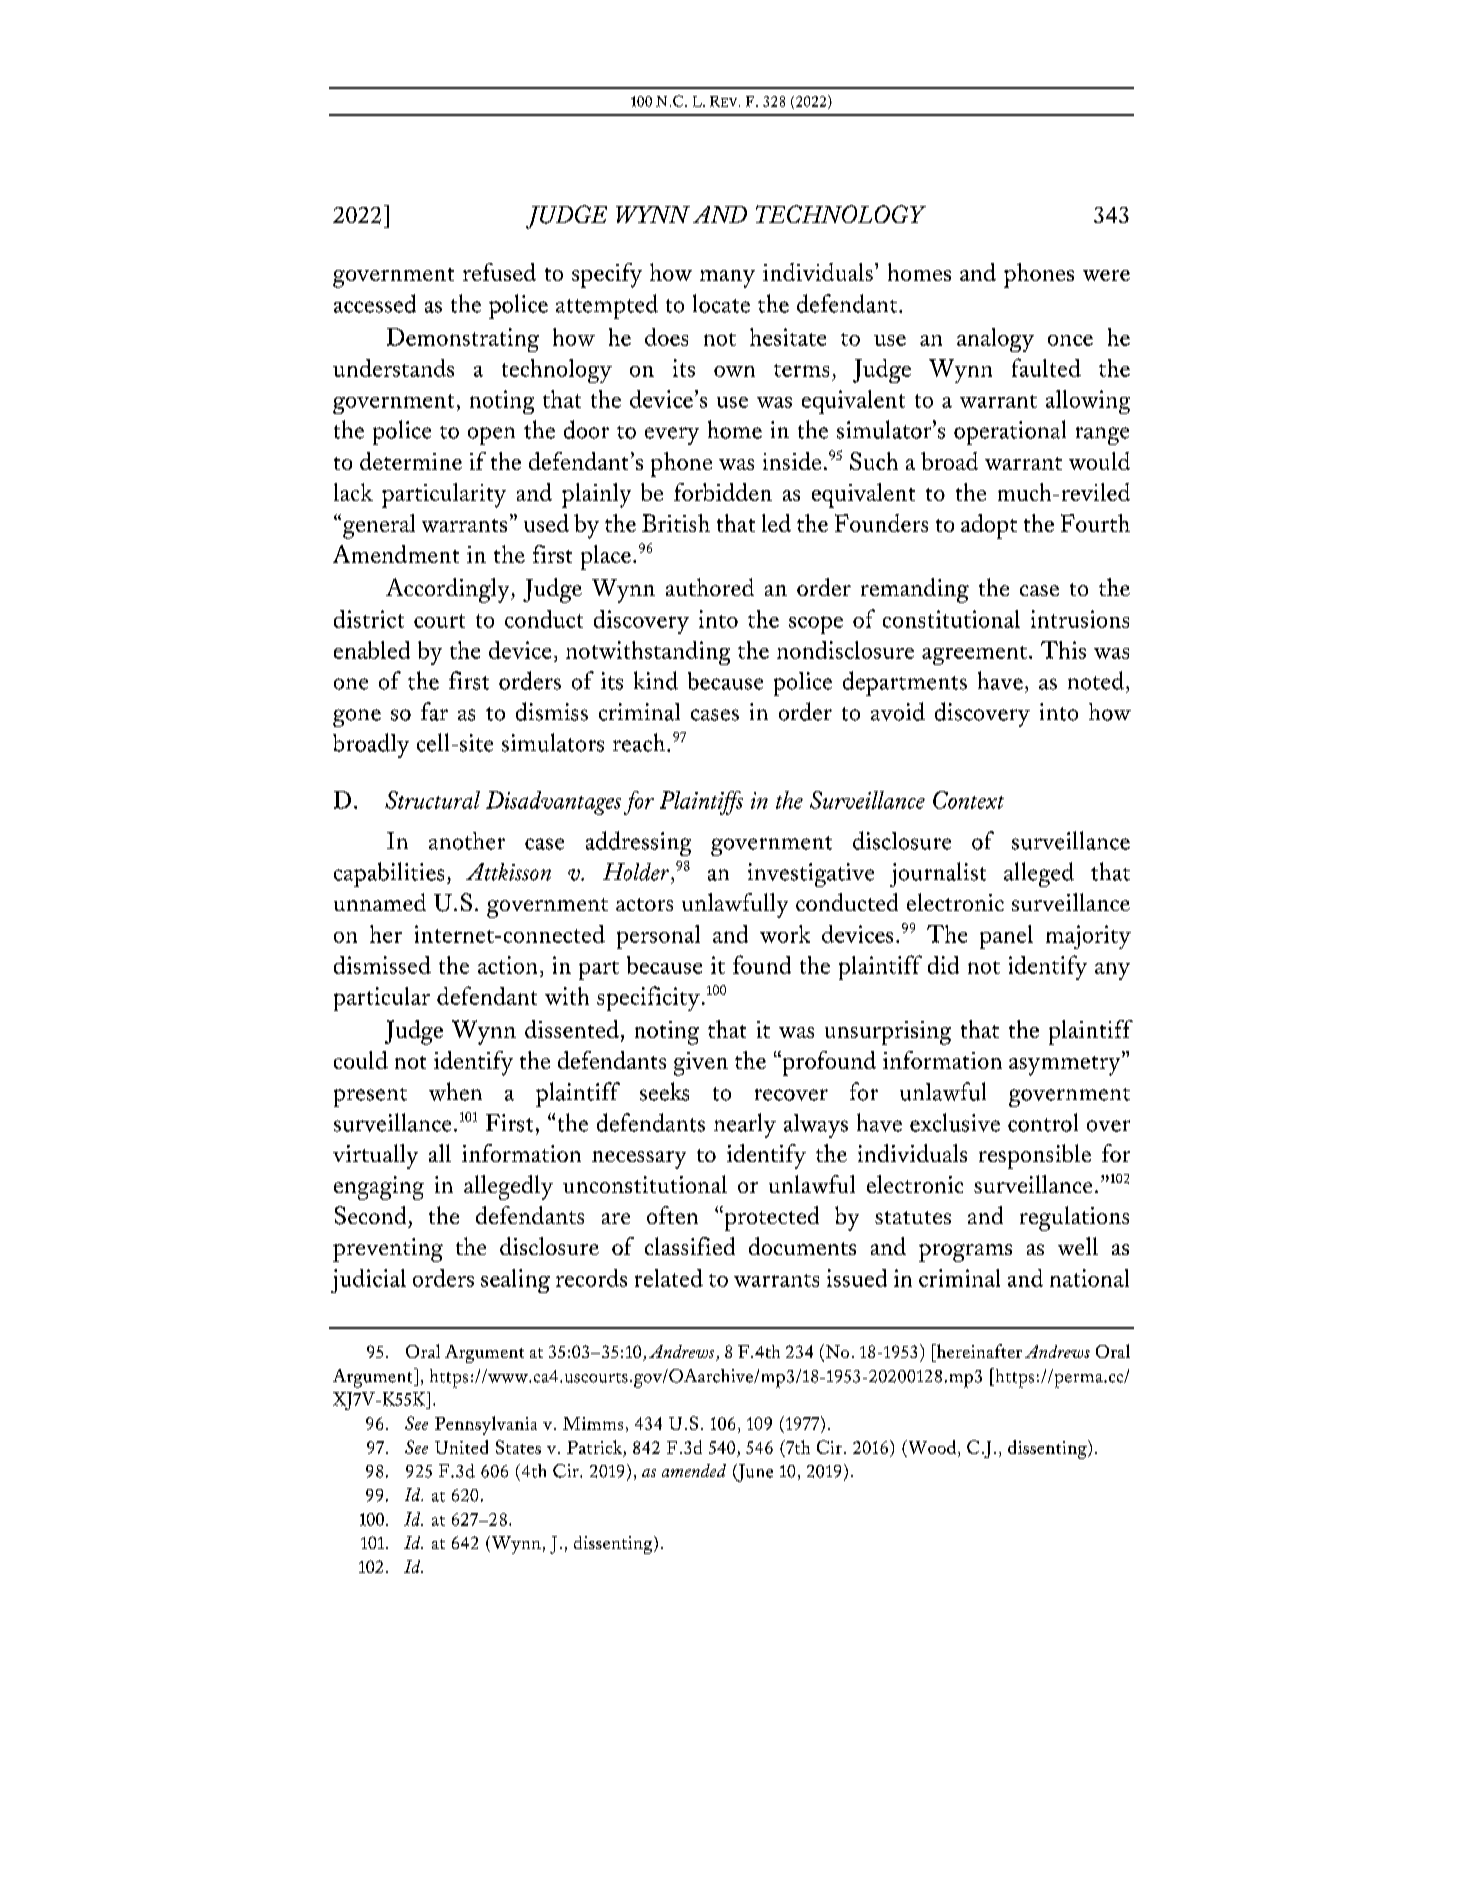 This page has width=1461, height=1891. Describe the element at coordinates (974, 655) in the page. I see `agreement` at that location.
